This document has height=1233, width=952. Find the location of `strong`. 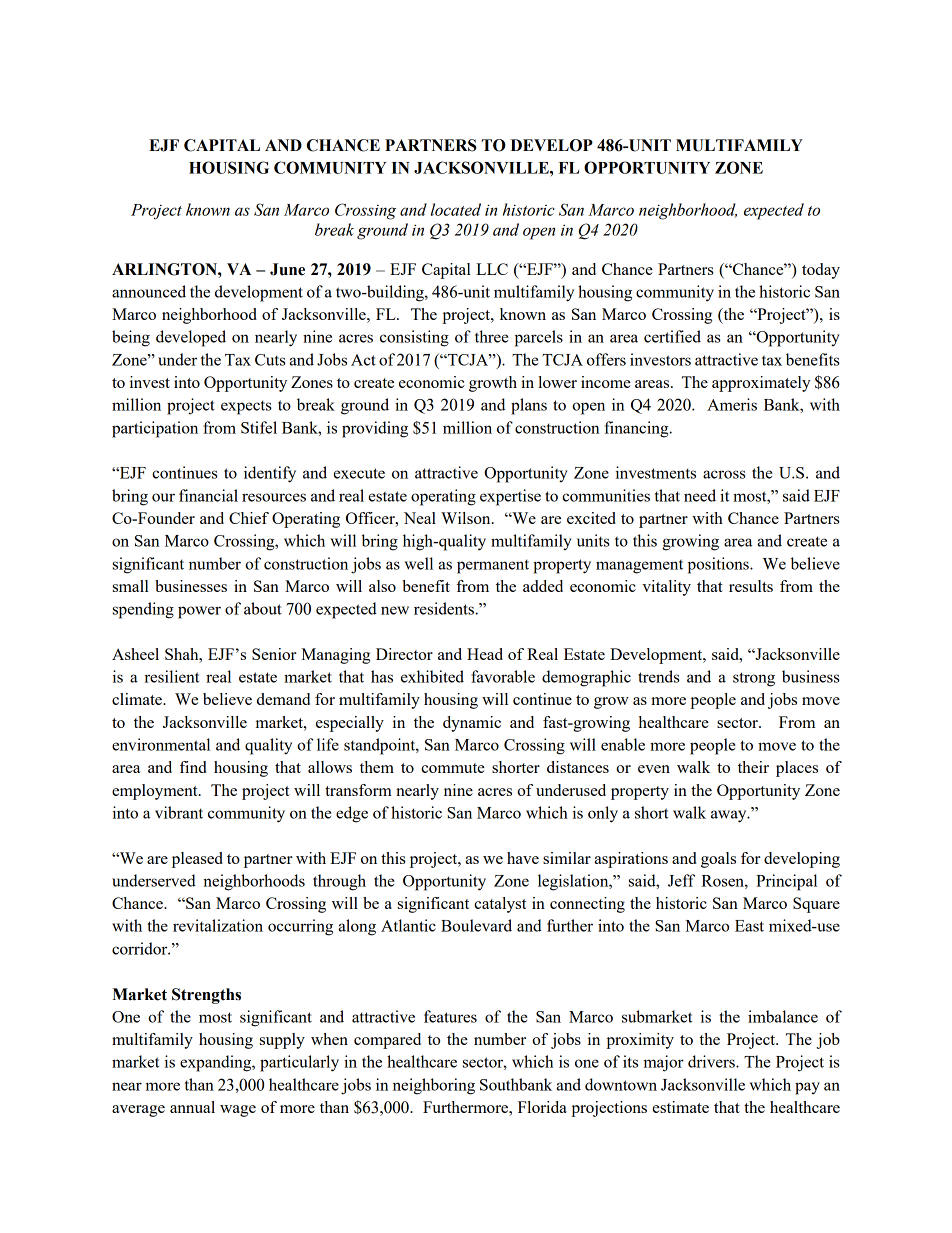

strong is located at coordinates (754, 679).
